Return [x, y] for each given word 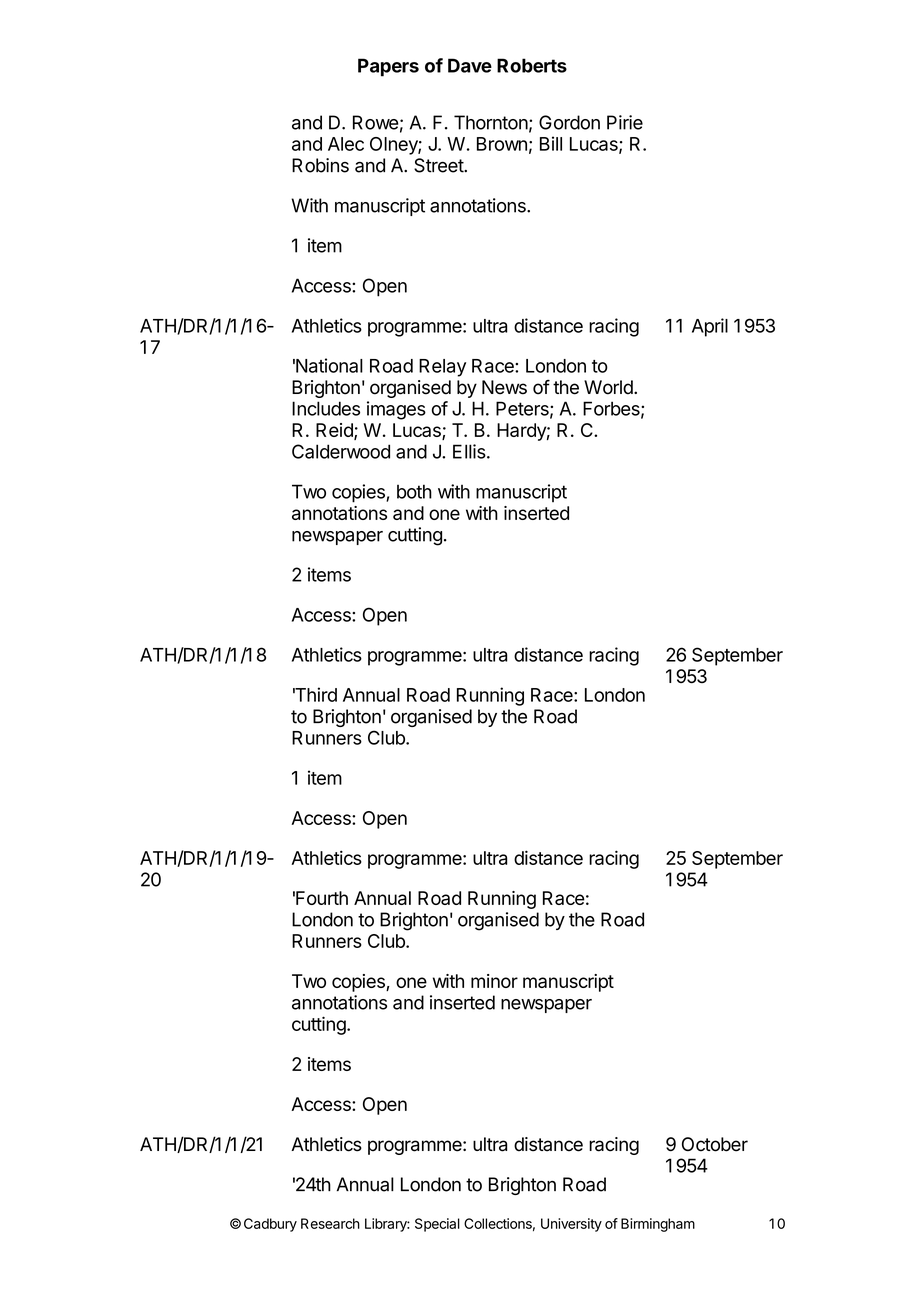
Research [330, 1223]
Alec [346, 144]
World [609, 387]
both [414, 491]
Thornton [491, 122]
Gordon [569, 122]
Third [315, 694]
